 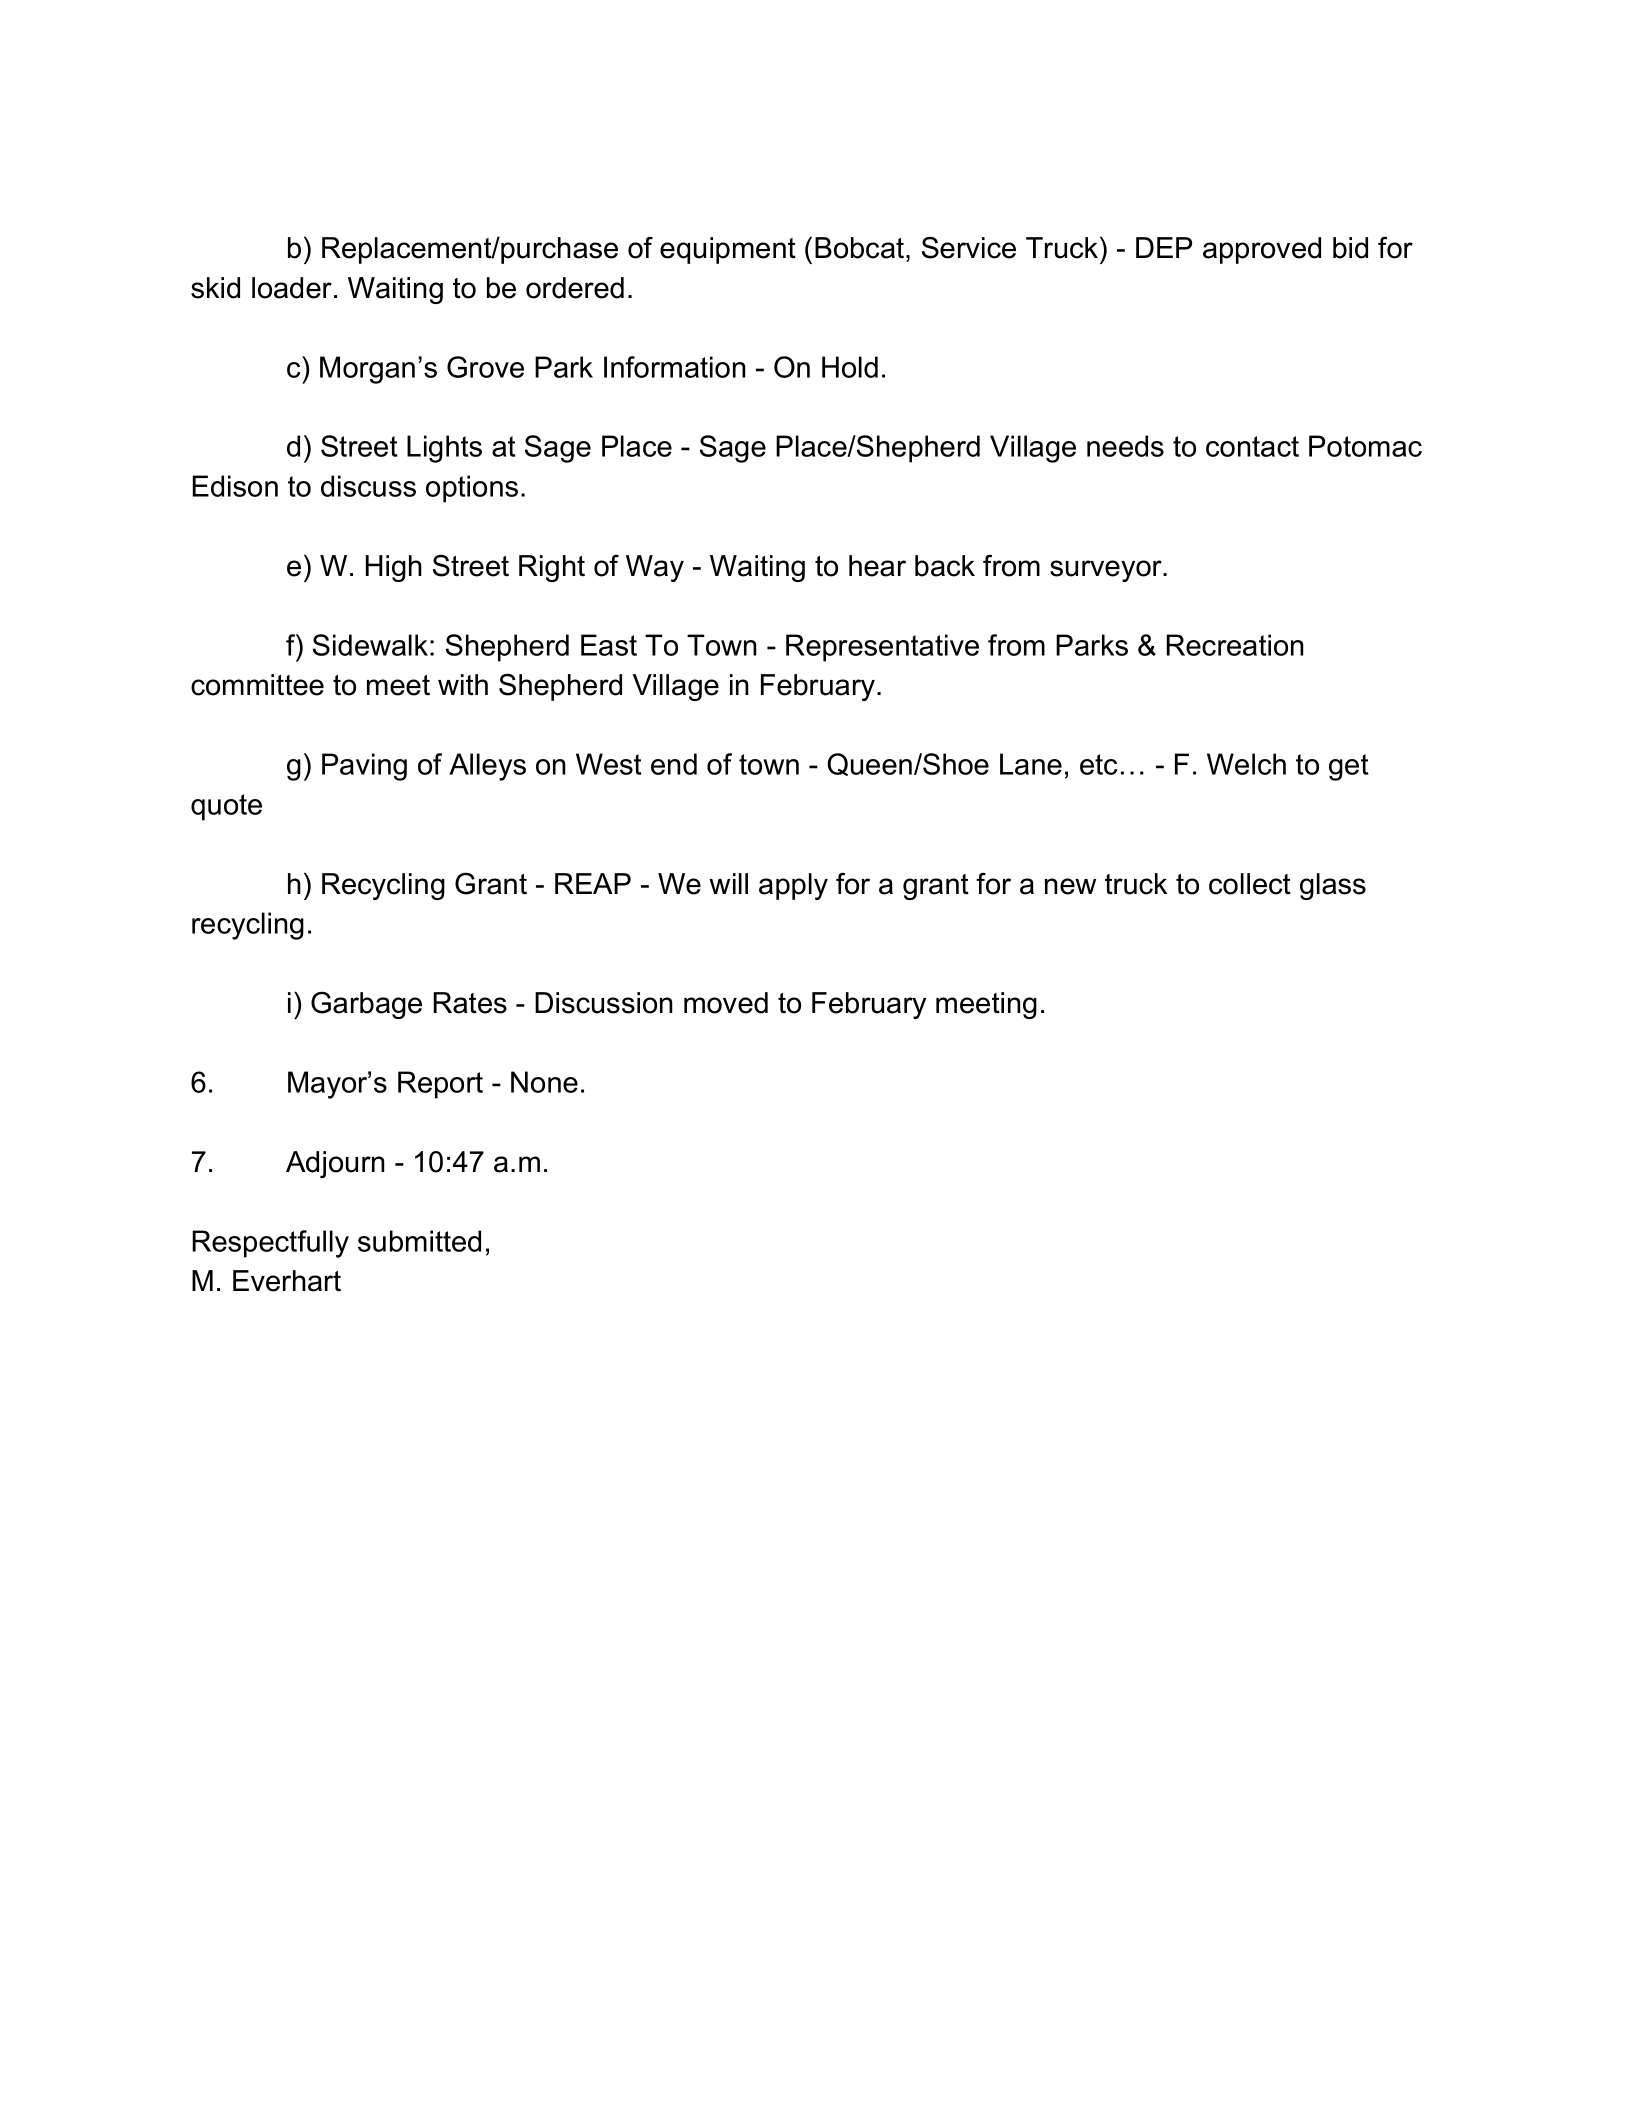 What do you see at coordinates (1246, 764) in the image?
I see `Welch` at bounding box center [1246, 764].
